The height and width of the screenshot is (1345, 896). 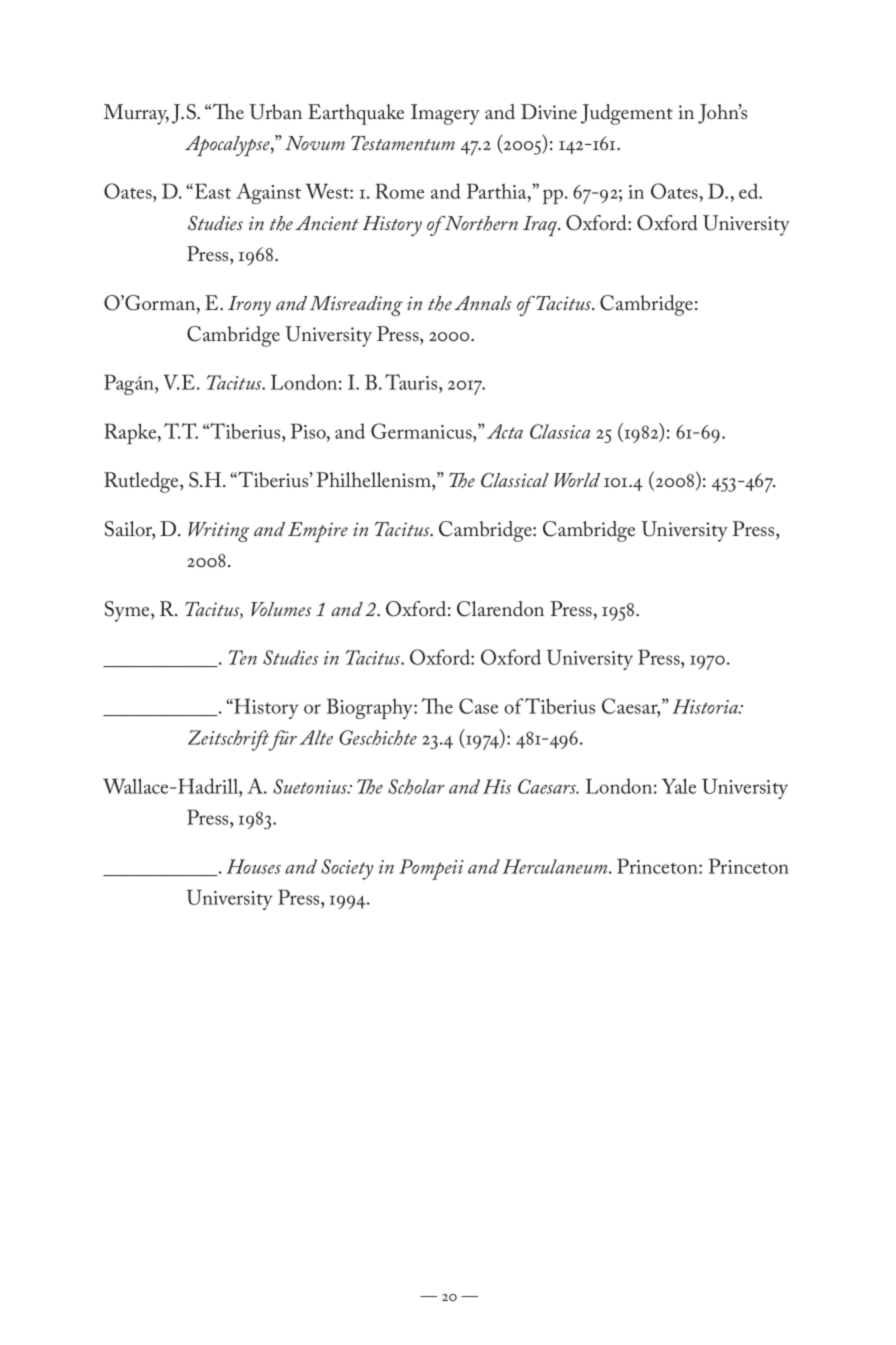 I want to click on Murray, so click(x=136, y=114).
